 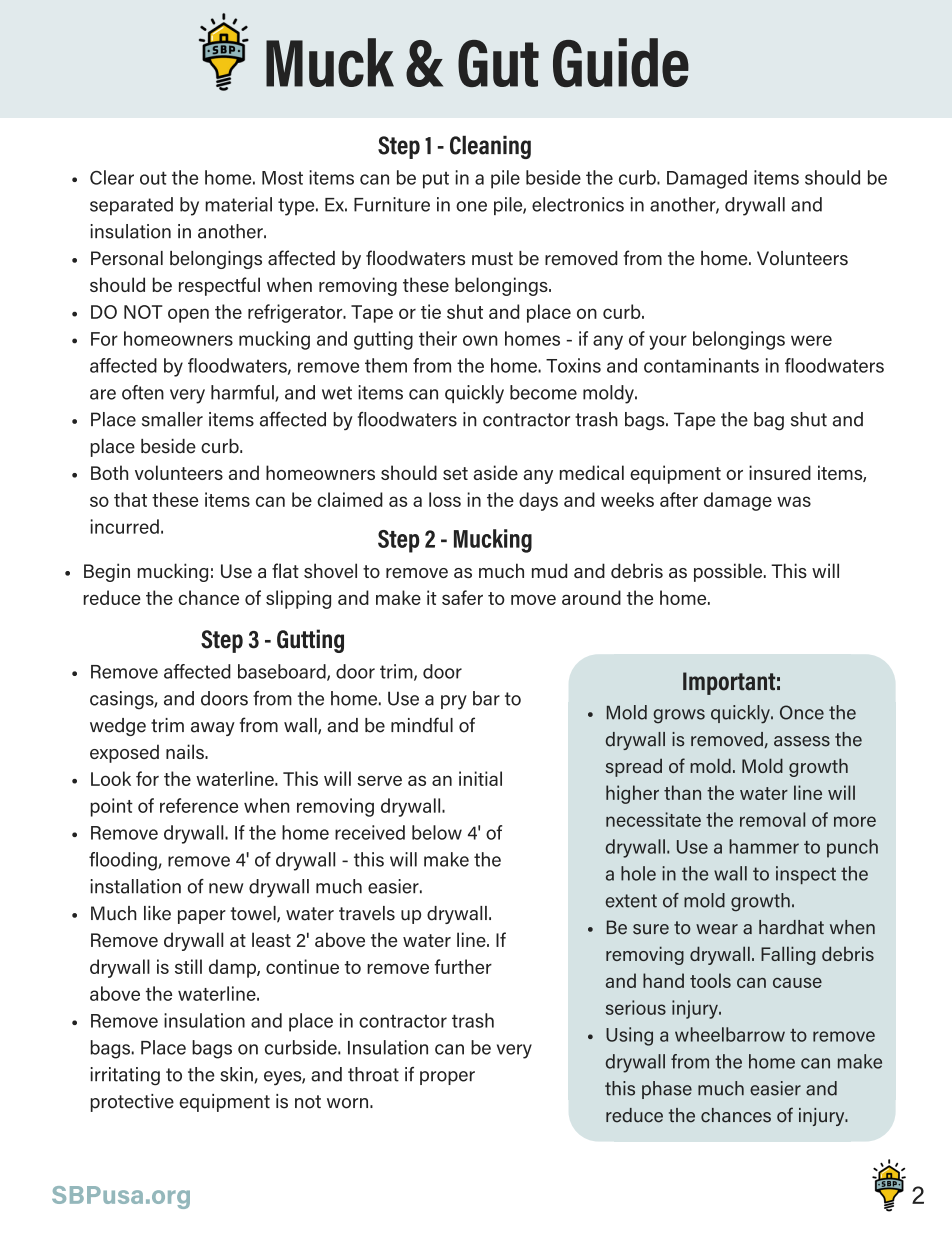 I want to click on possible, so click(x=729, y=572).
